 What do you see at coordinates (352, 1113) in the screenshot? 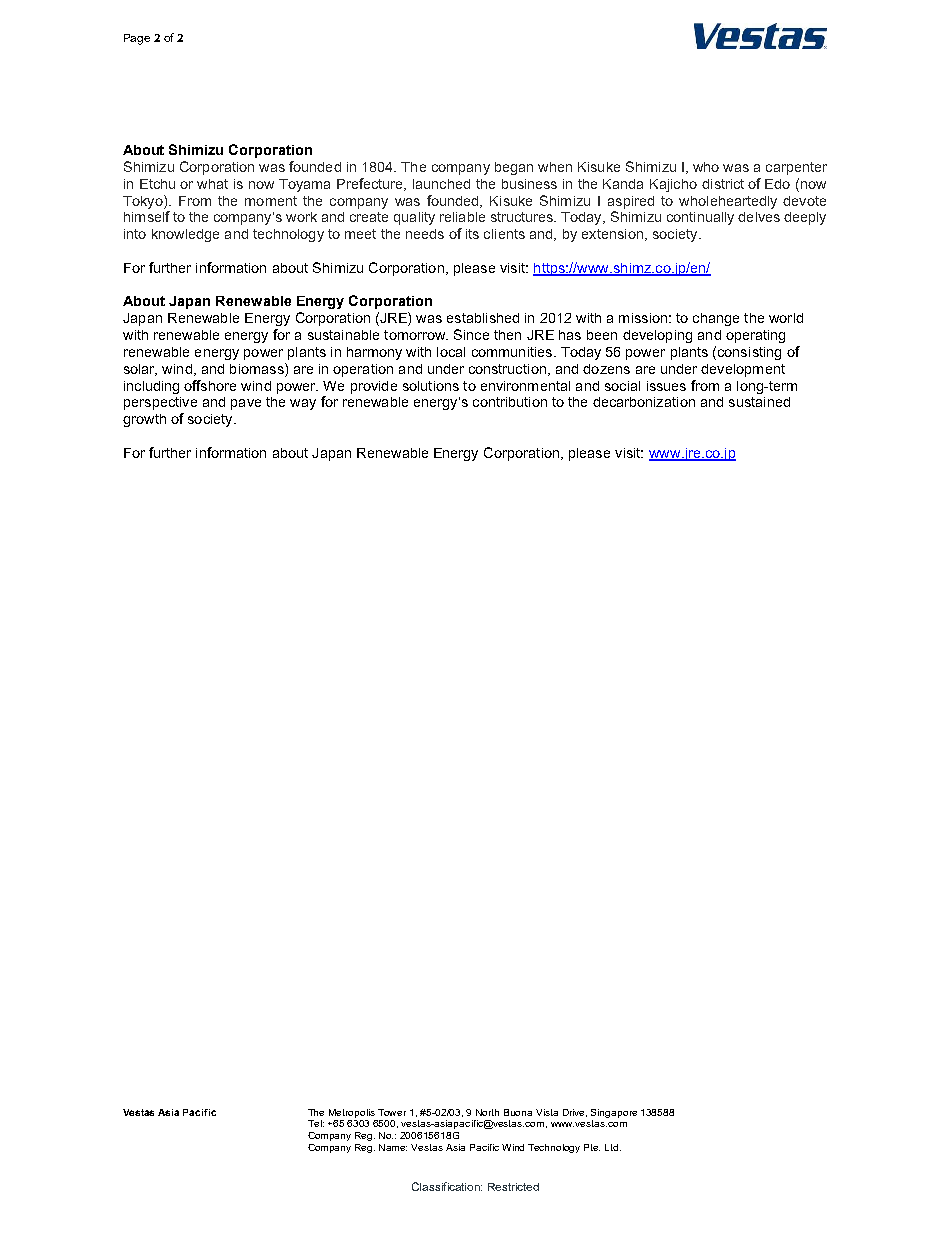
I see `Metropolis` at bounding box center [352, 1113].
